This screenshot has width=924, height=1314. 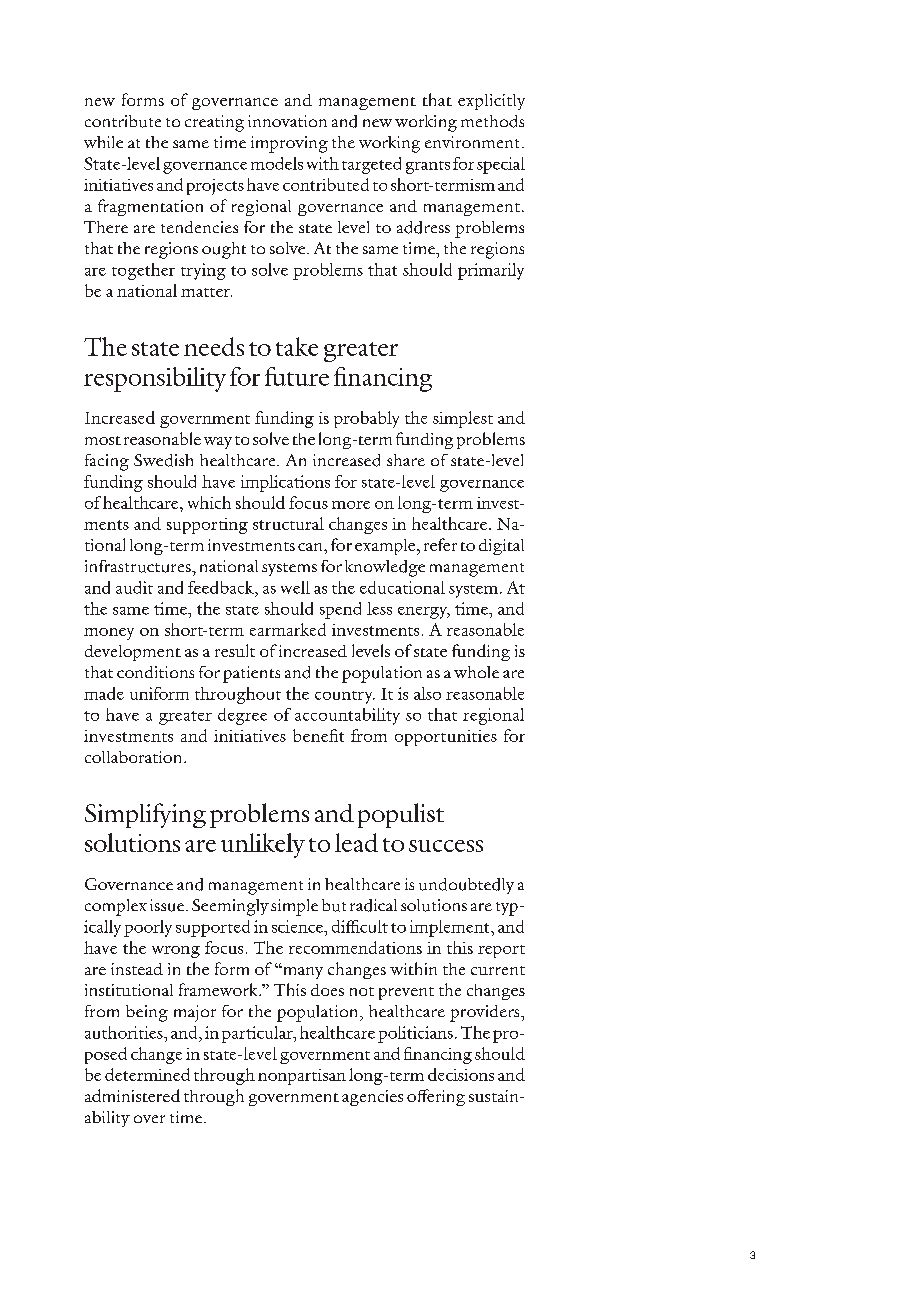 I want to click on energy, so click(x=424, y=613).
